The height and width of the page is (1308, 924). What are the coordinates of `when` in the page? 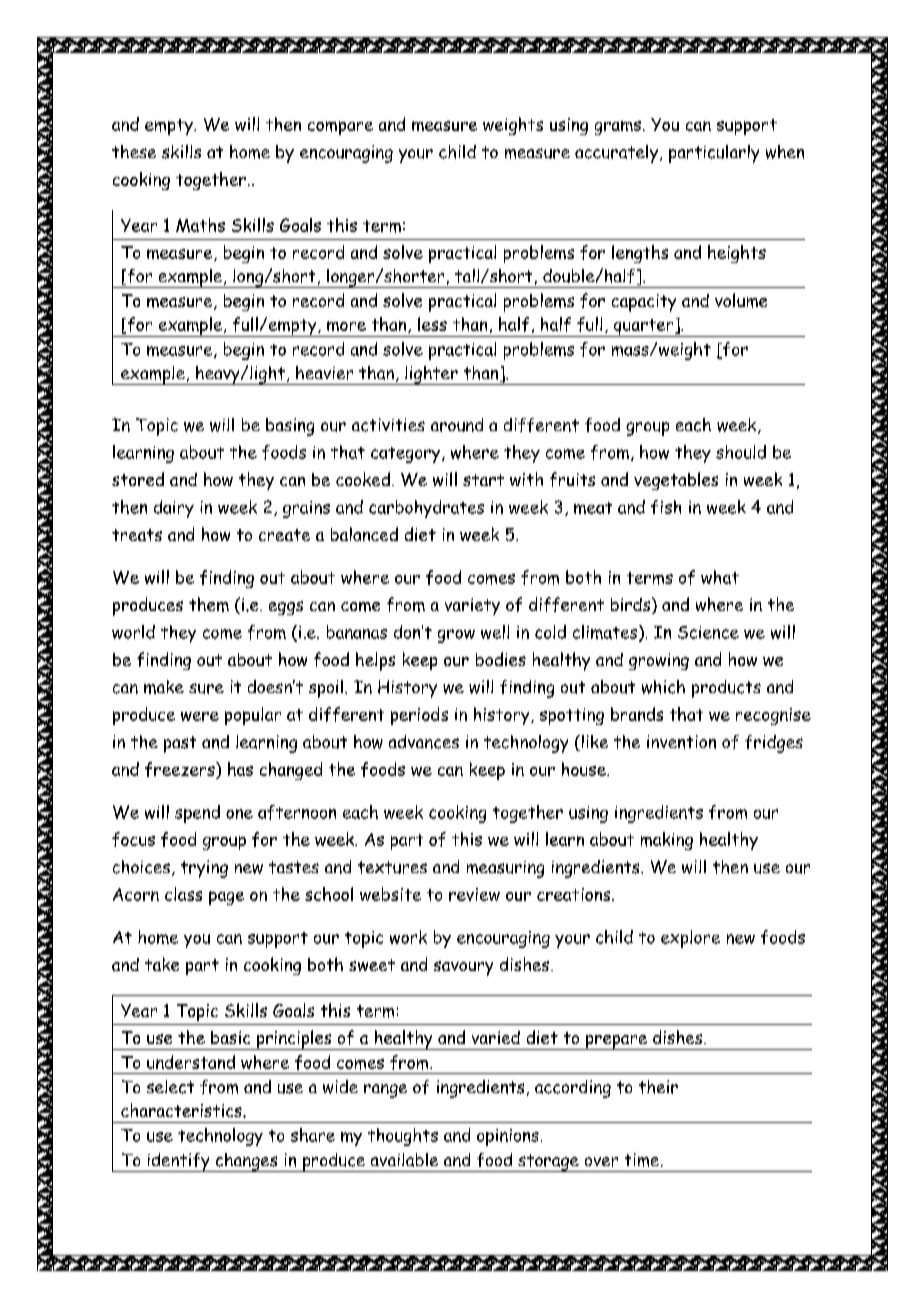 It's located at (785, 152).
